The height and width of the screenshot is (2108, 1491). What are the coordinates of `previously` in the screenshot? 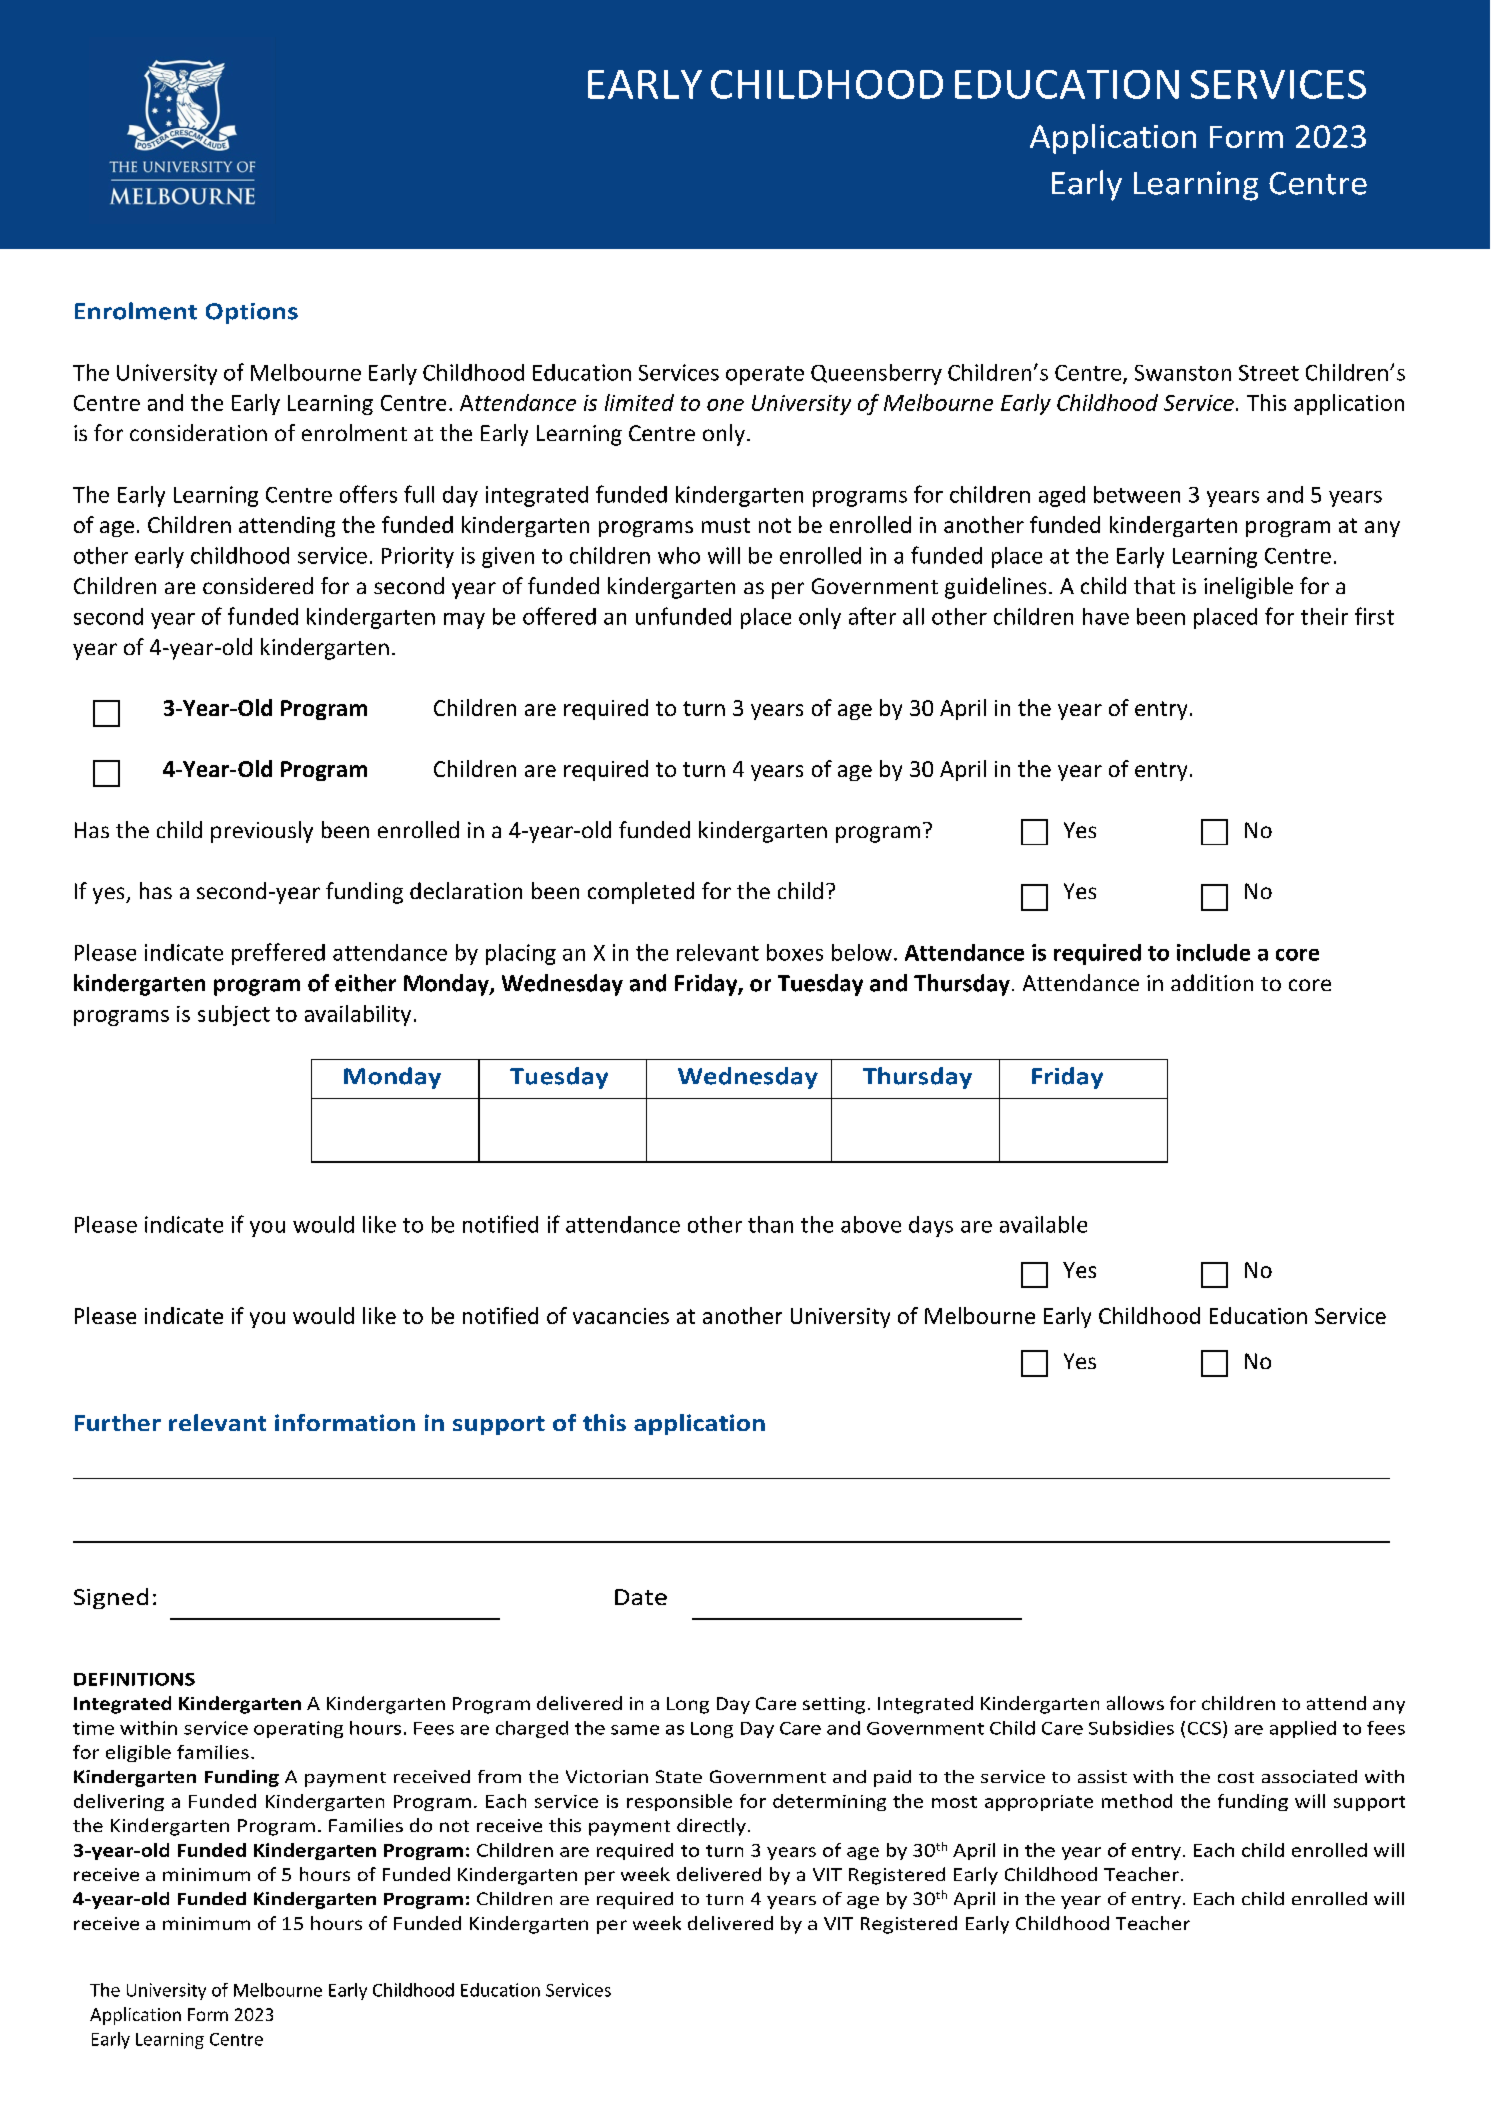 It's located at (262, 832).
